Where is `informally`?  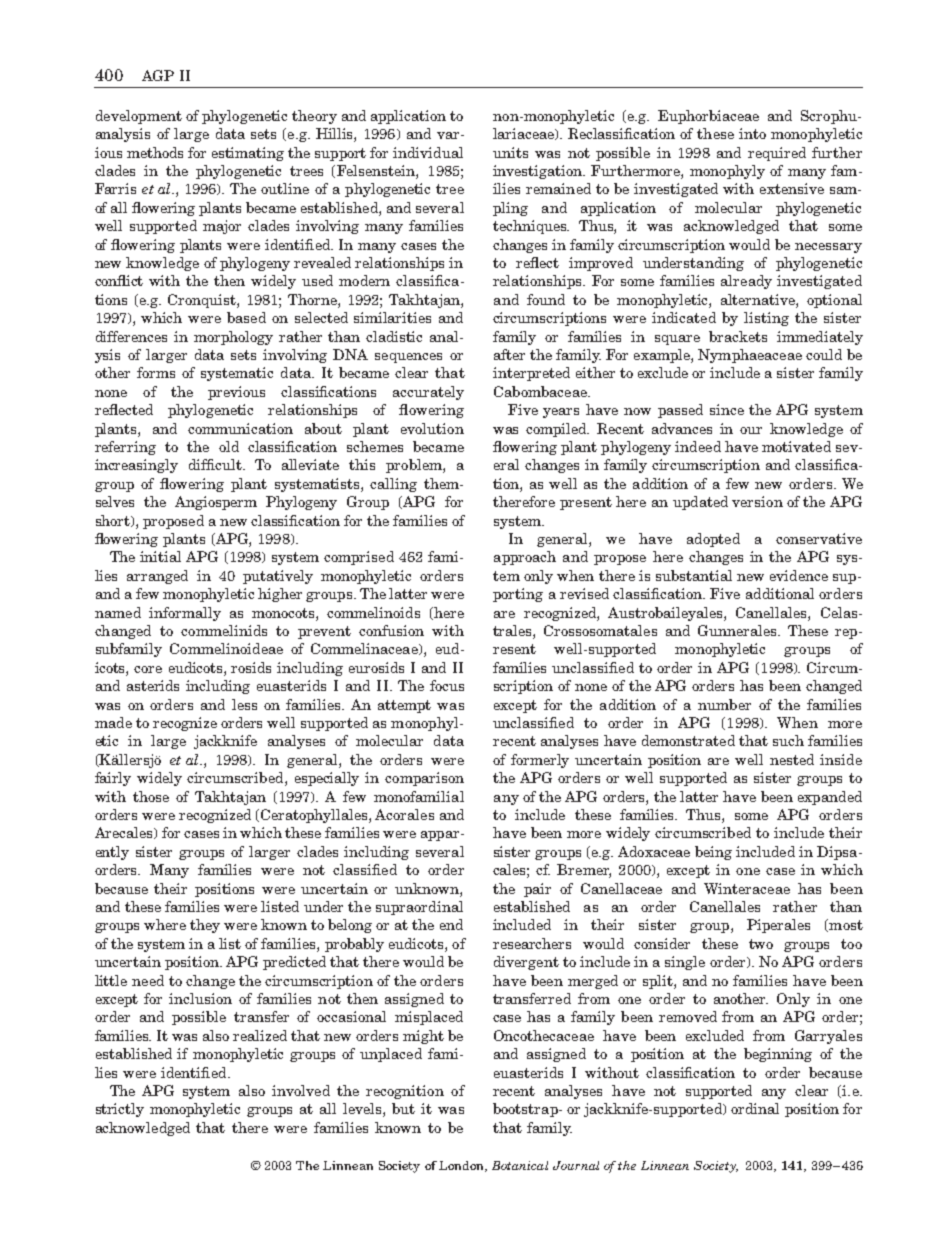 informally is located at coordinates (185, 614).
